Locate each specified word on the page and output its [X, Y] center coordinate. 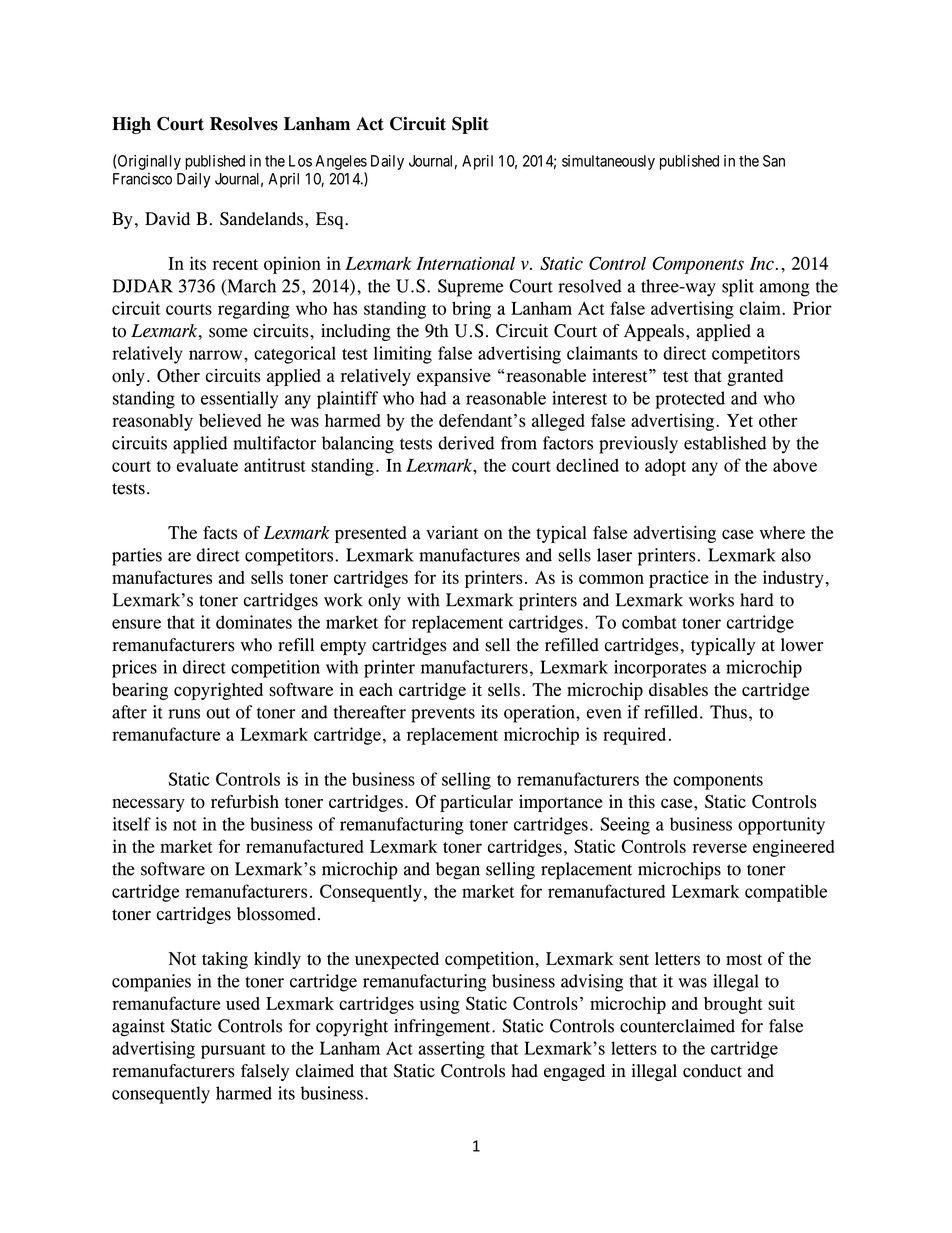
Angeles [341, 162]
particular [476, 803]
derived [466, 443]
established [725, 443]
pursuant [233, 1051]
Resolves [244, 124]
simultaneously [608, 162]
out [218, 713]
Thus [728, 712]
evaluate [207, 465]
